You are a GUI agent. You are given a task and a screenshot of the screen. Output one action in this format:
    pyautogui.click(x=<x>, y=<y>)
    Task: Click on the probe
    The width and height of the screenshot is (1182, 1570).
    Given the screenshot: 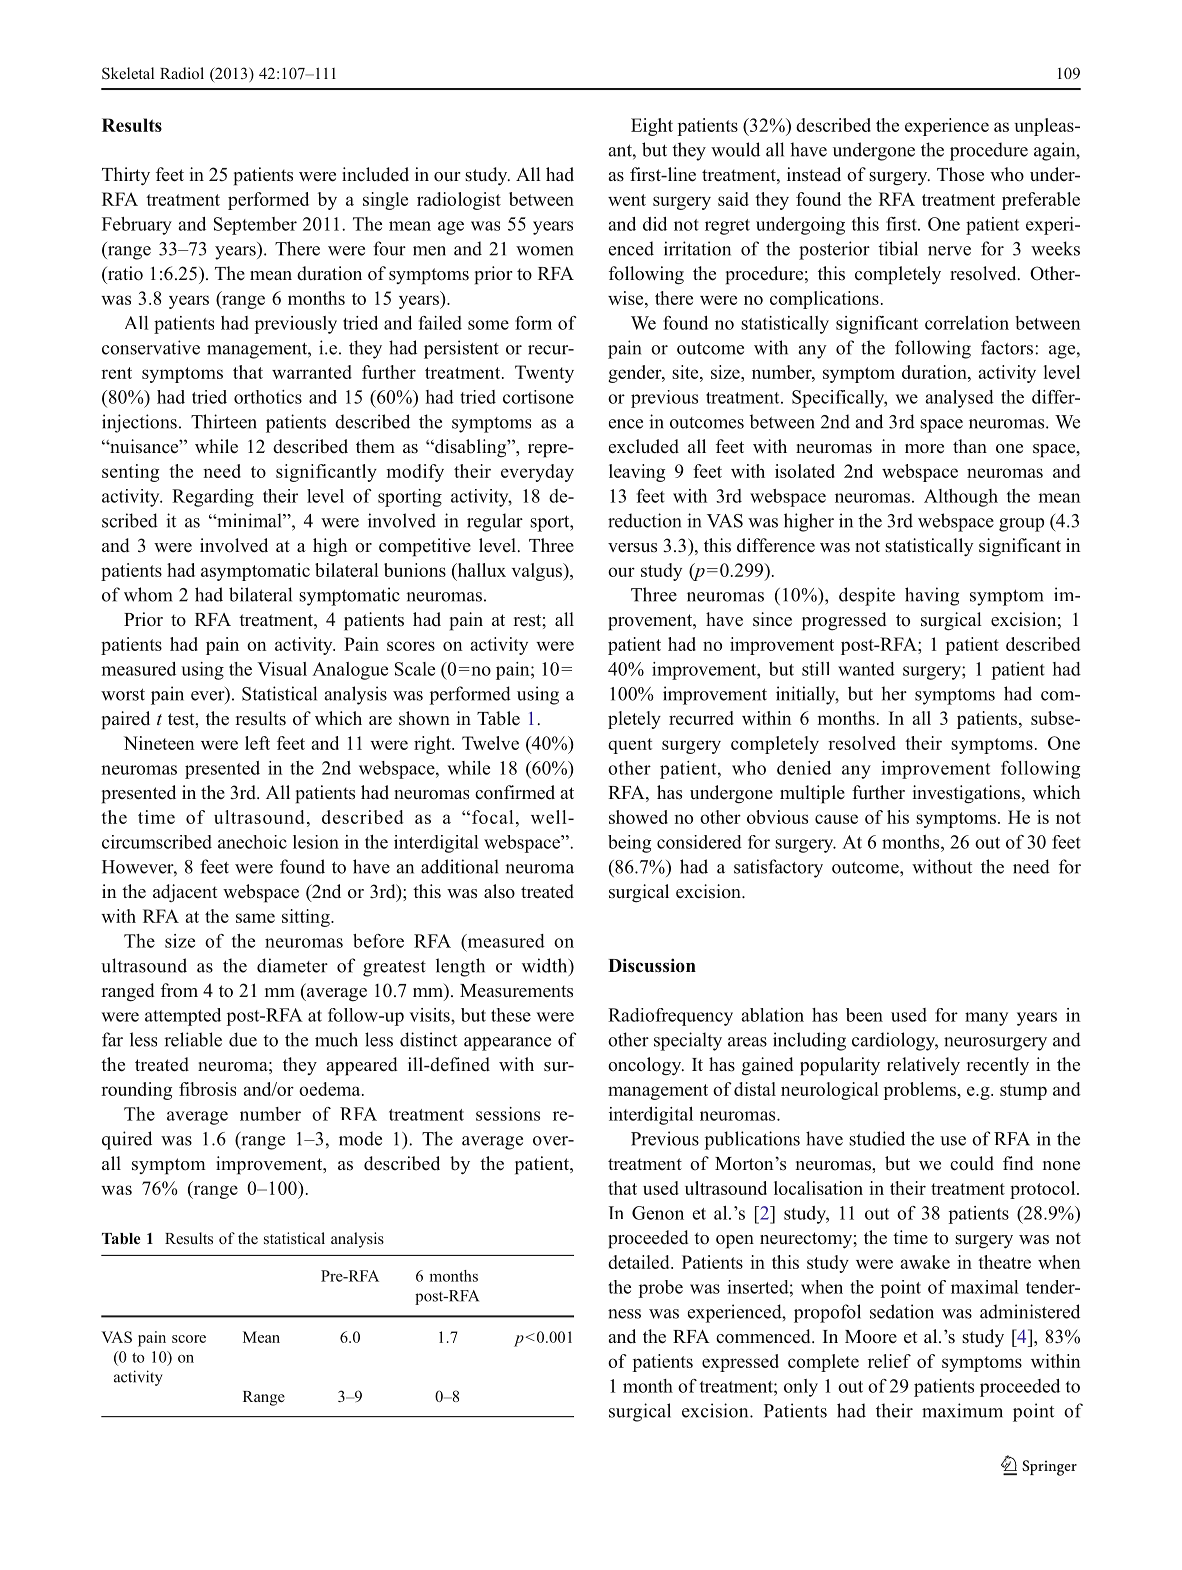 What is the action you would take?
    pyautogui.click(x=660, y=1289)
